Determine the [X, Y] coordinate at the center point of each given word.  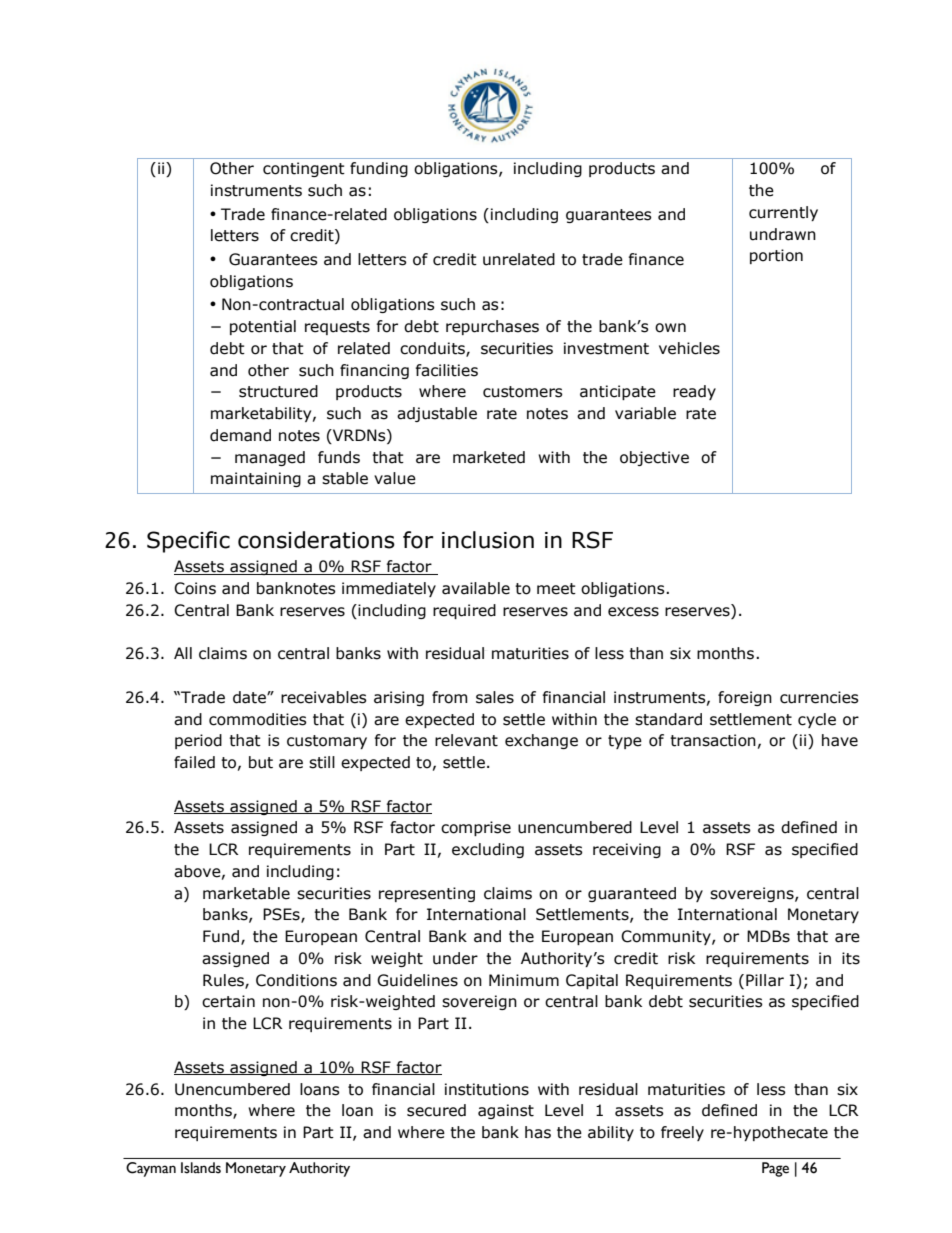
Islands [201, 1168]
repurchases [492, 327]
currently [783, 213]
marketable [246, 893]
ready [694, 392]
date [250, 697]
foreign [745, 698]
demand [240, 435]
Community [667, 937]
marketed [489, 457]
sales [495, 697]
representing [427, 894]
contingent [304, 169]
